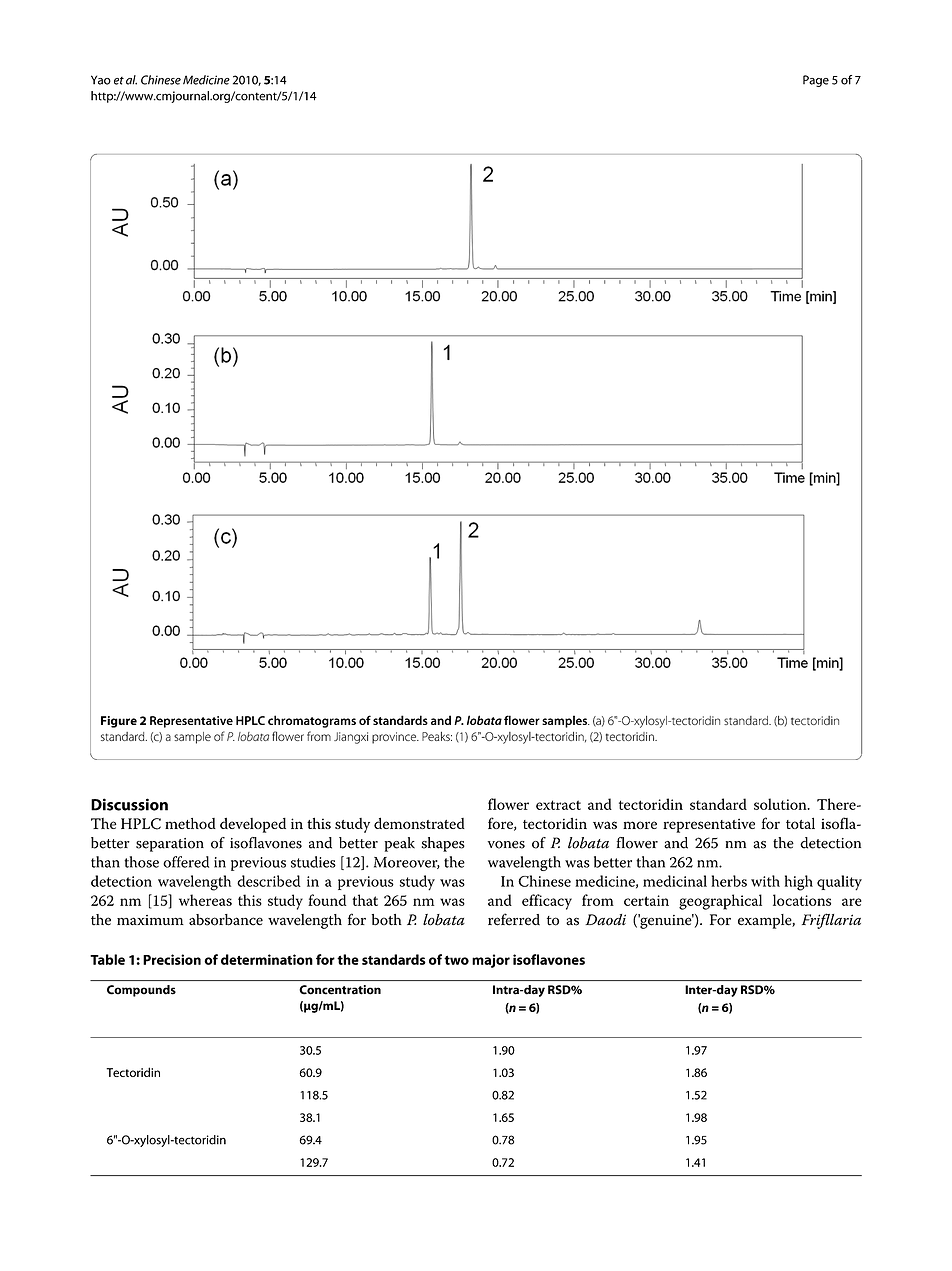 The width and height of the screenshot is (952, 1271). What do you see at coordinates (800, 823) in the screenshot?
I see `total` at bounding box center [800, 823].
